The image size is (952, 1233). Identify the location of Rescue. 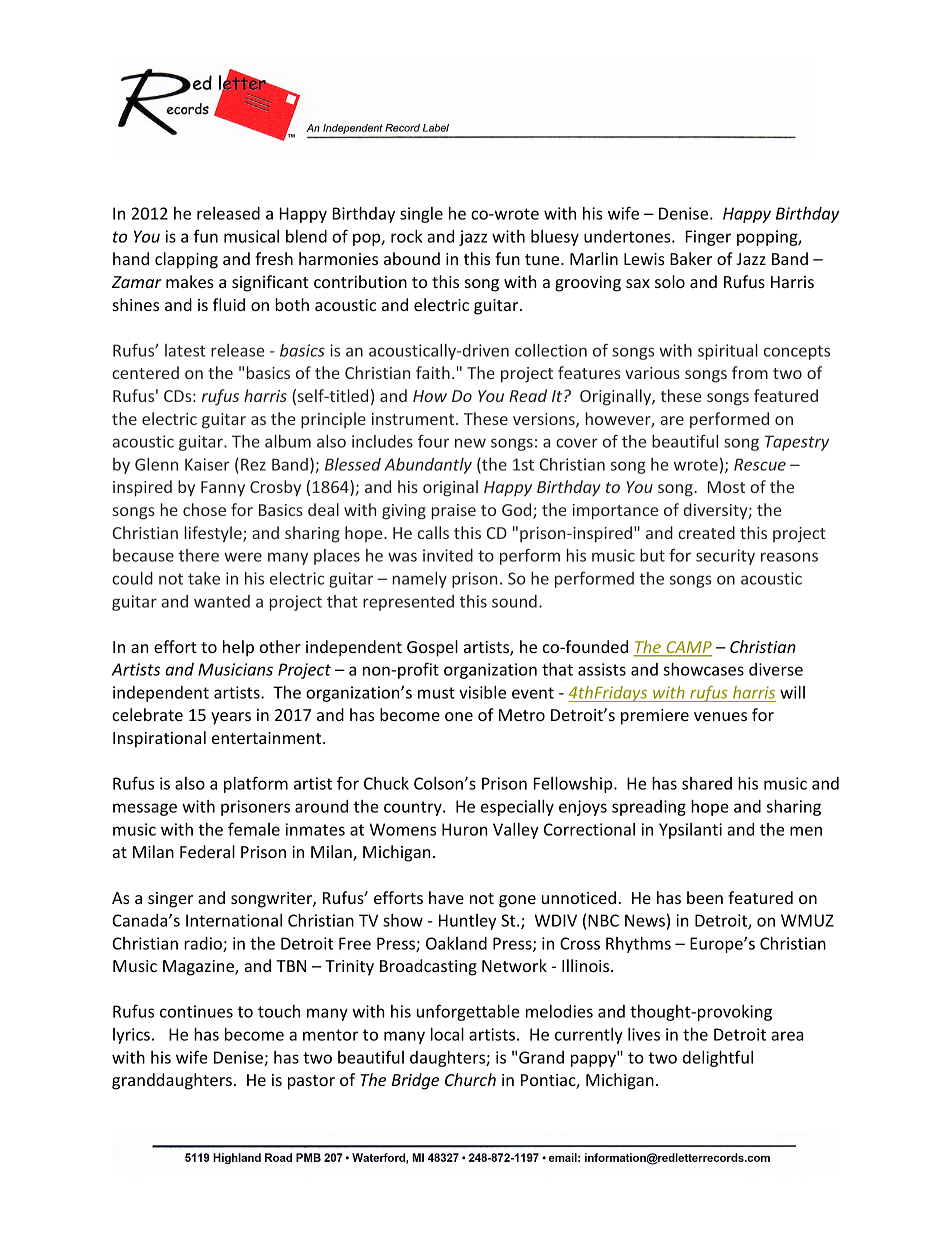
(760, 464).
